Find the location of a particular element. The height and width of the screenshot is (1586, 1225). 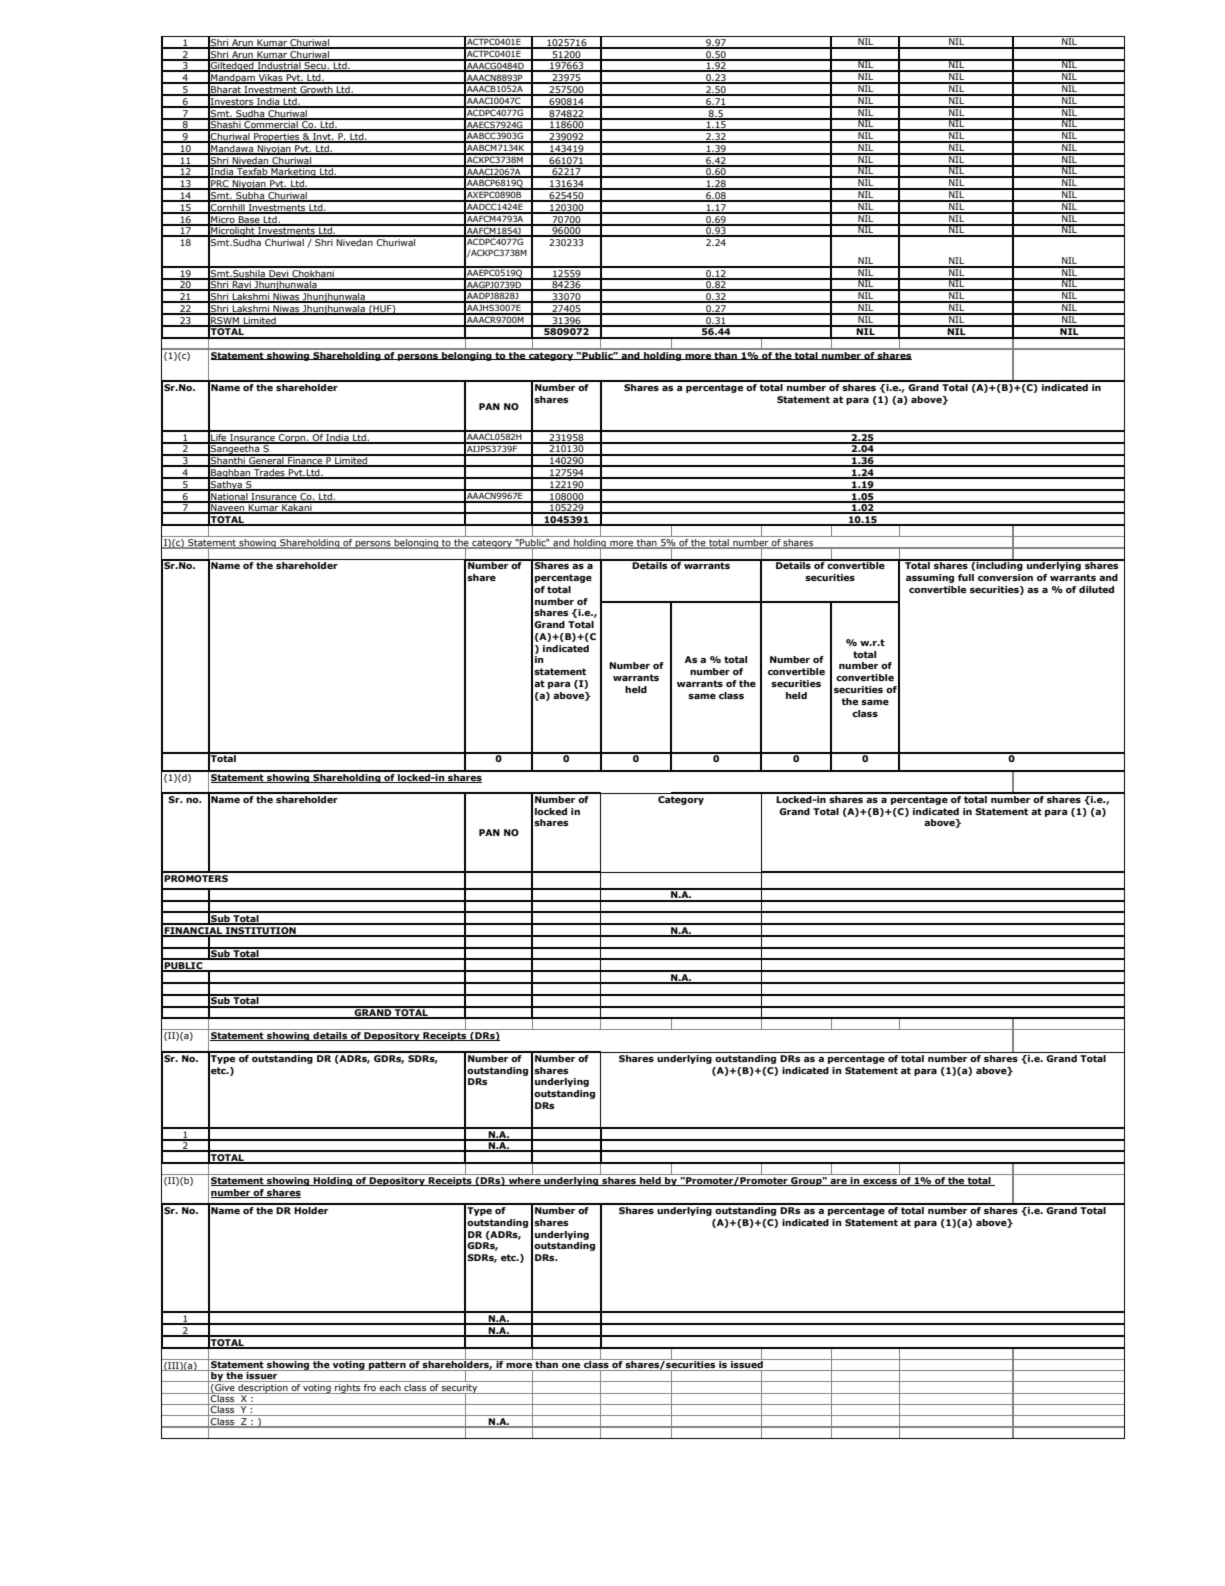

diluted is located at coordinates (1096, 589).
